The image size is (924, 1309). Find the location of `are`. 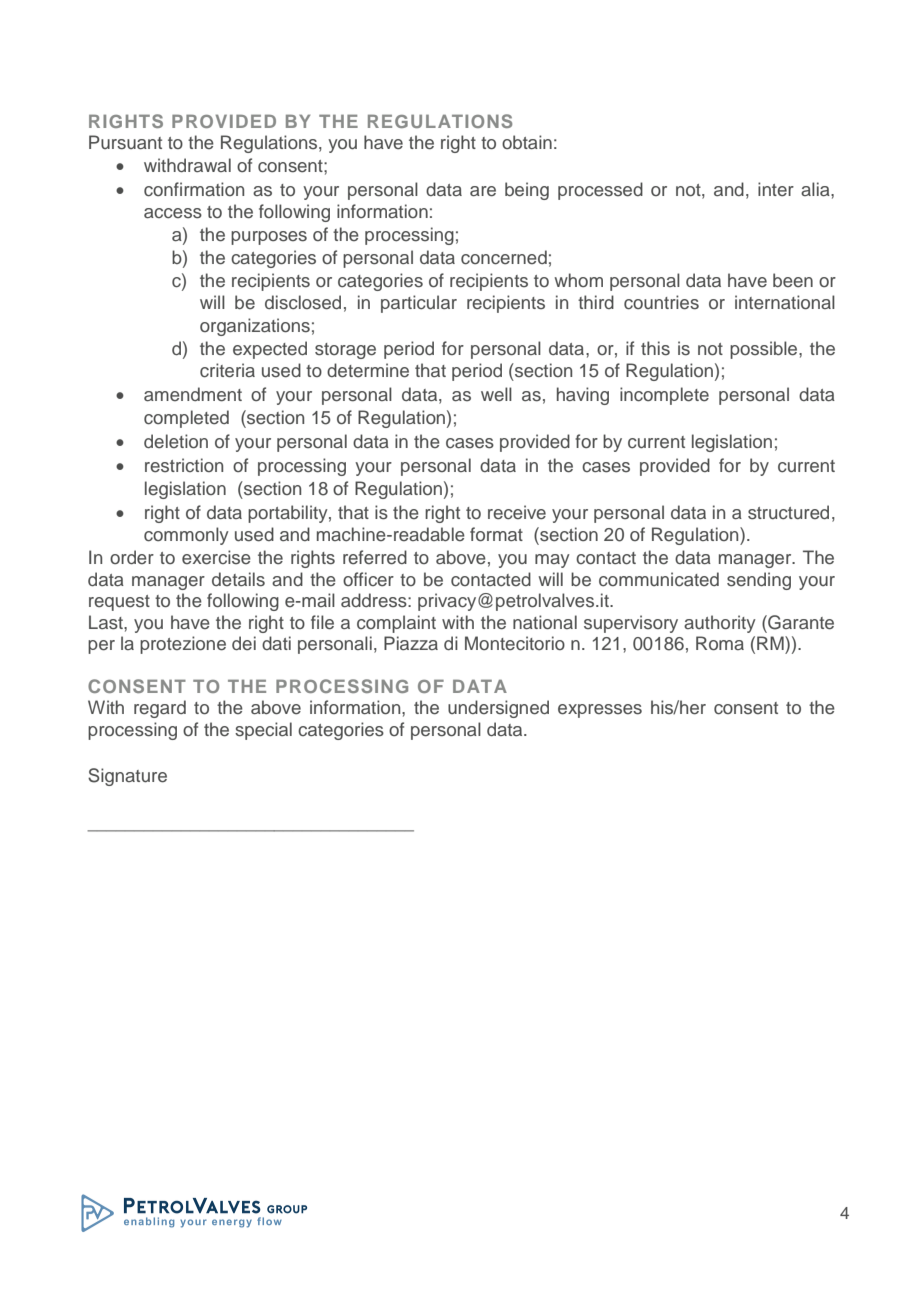

are is located at coordinates (483, 191).
